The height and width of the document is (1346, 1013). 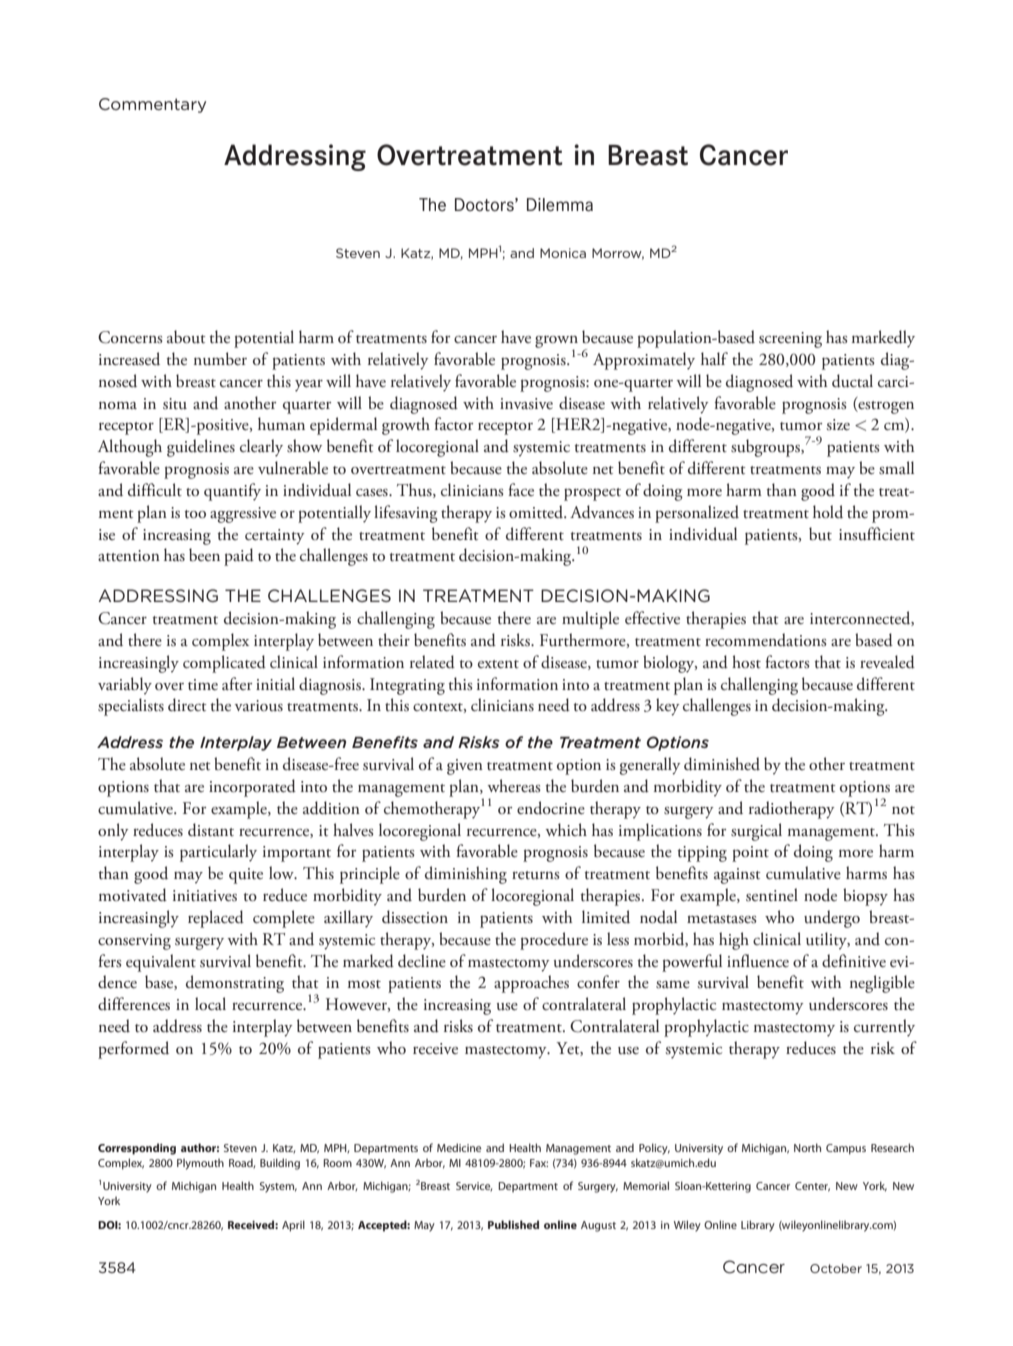 I want to click on October, so click(x=836, y=1268).
